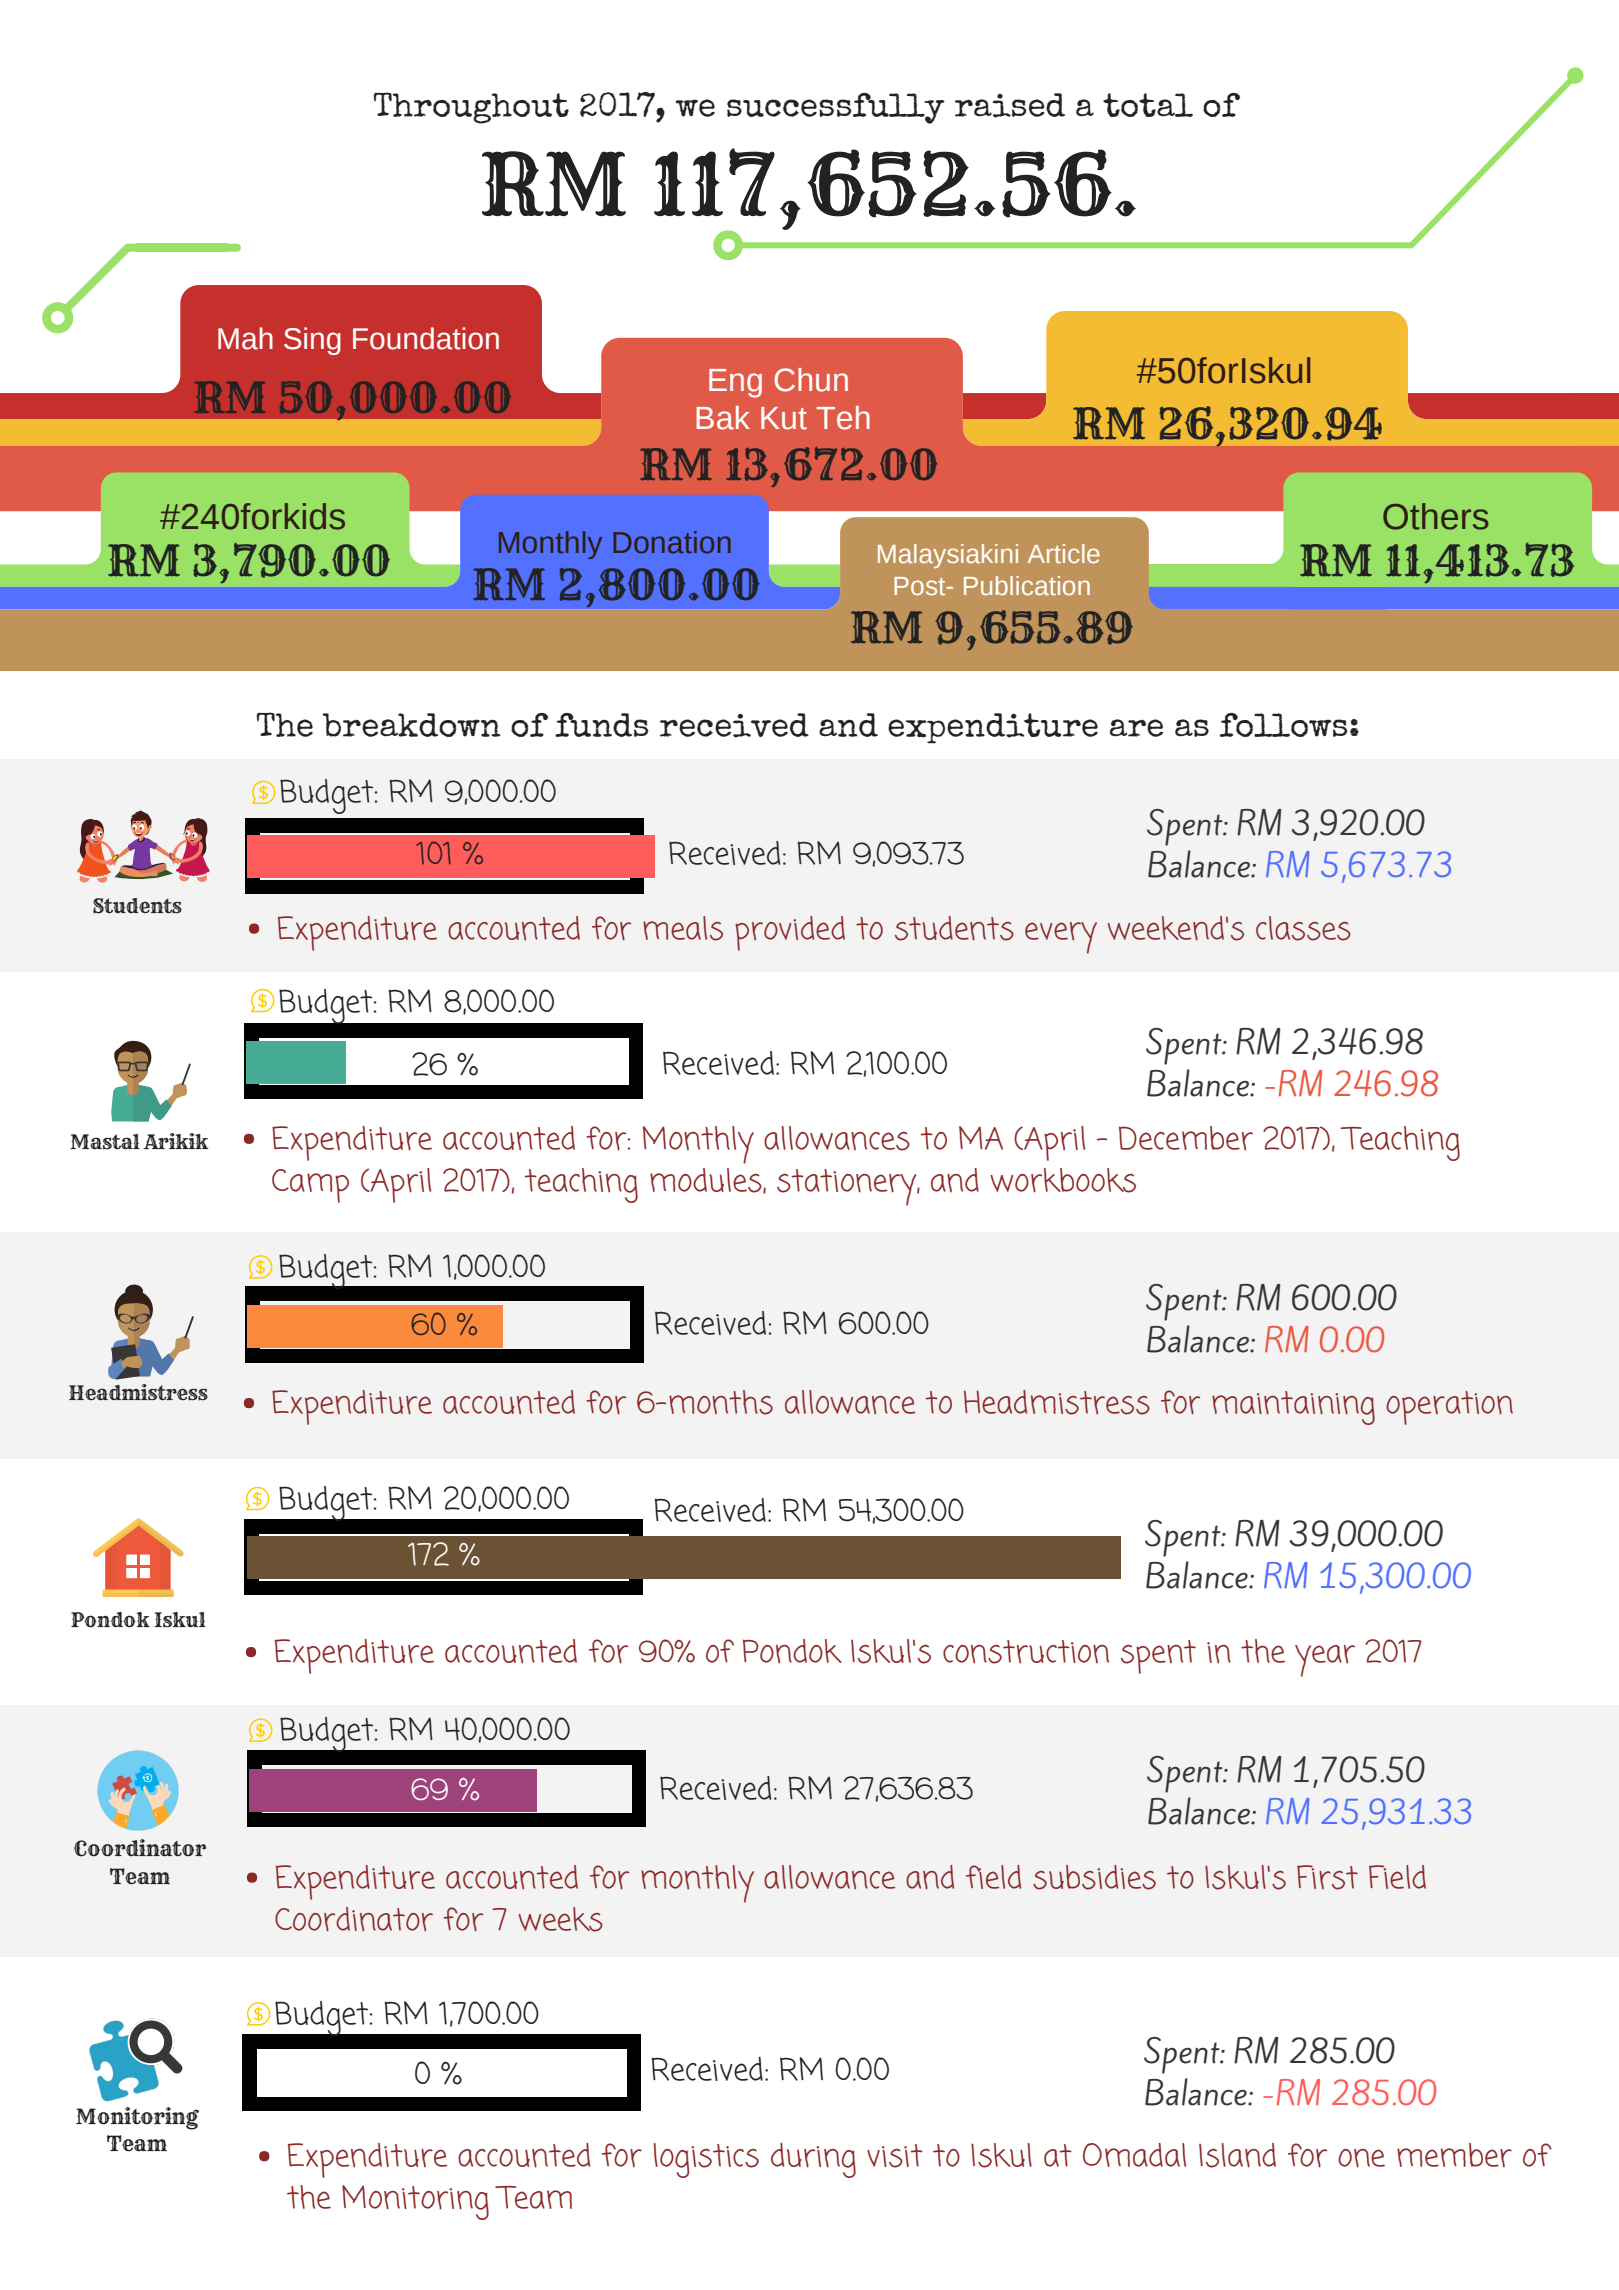 This screenshot has height=2290, width=1619. Describe the element at coordinates (895, 2156) in the screenshot. I see `visit` at that location.
